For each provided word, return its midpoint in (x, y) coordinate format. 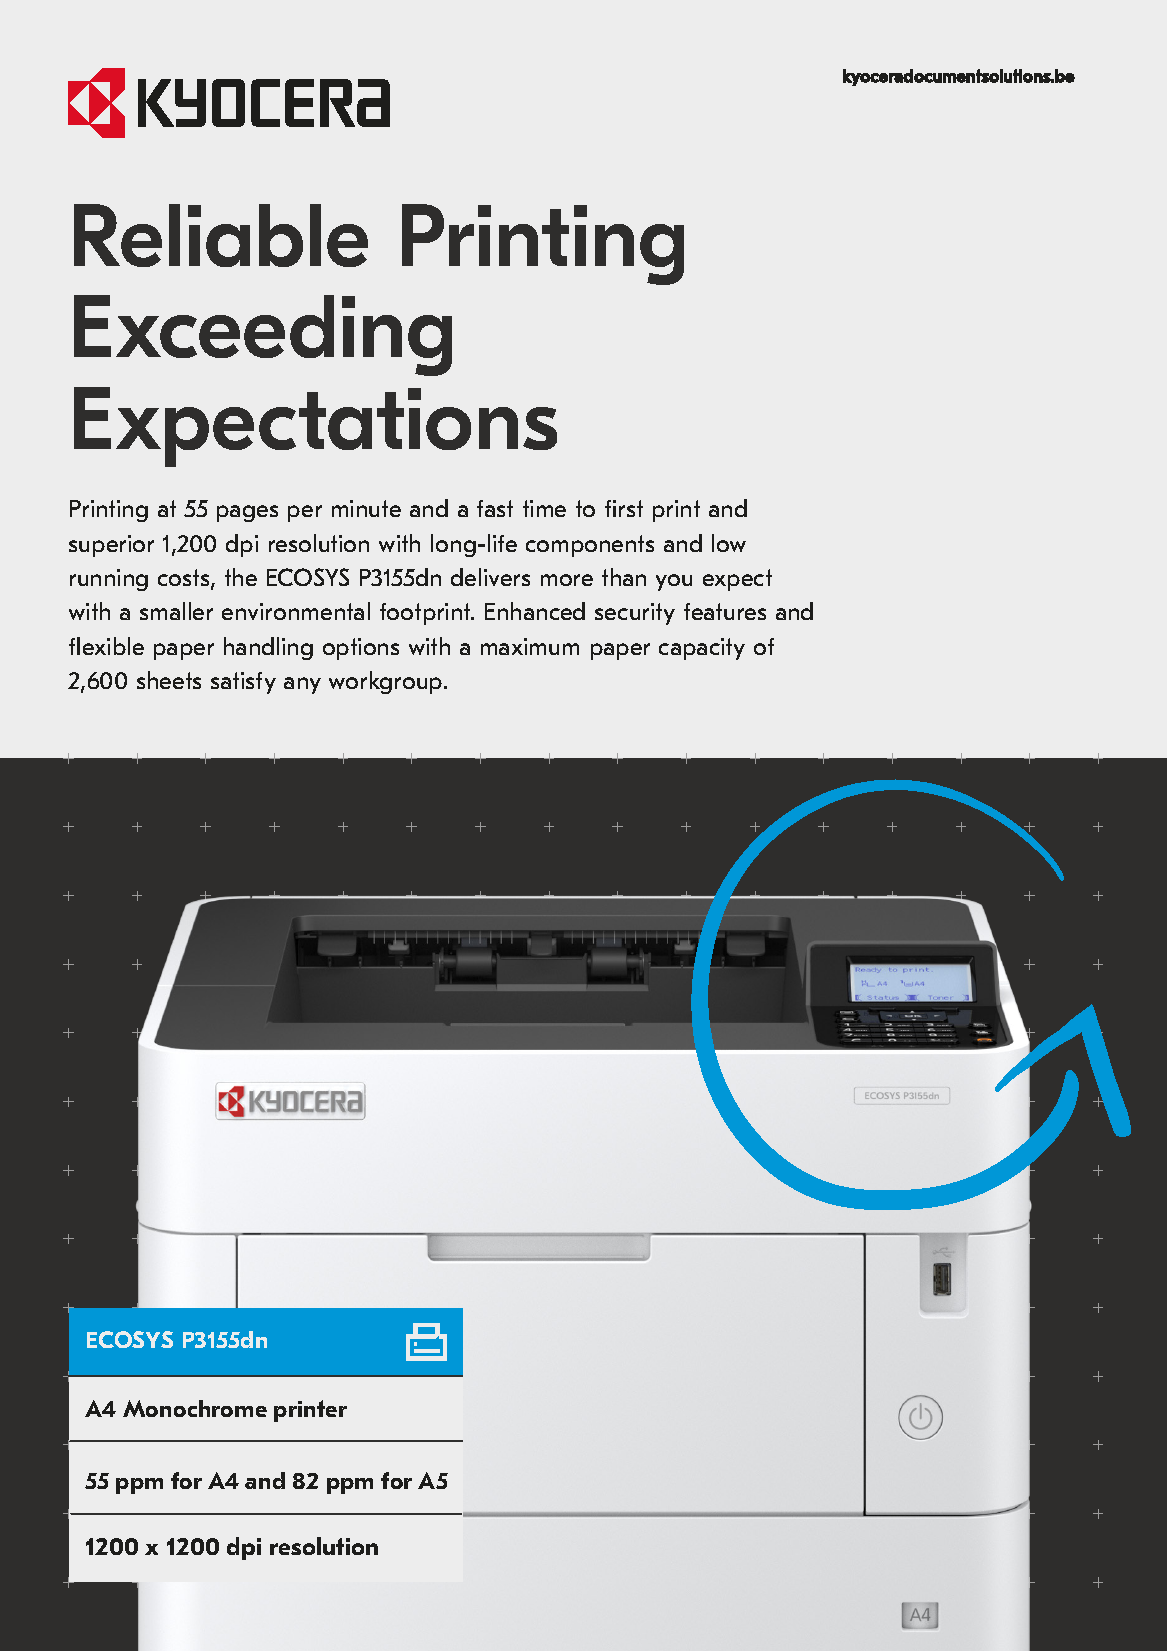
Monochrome (195, 1408)
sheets (169, 680)
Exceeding (263, 335)
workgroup (387, 682)
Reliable (221, 235)
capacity (702, 649)
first (624, 508)
